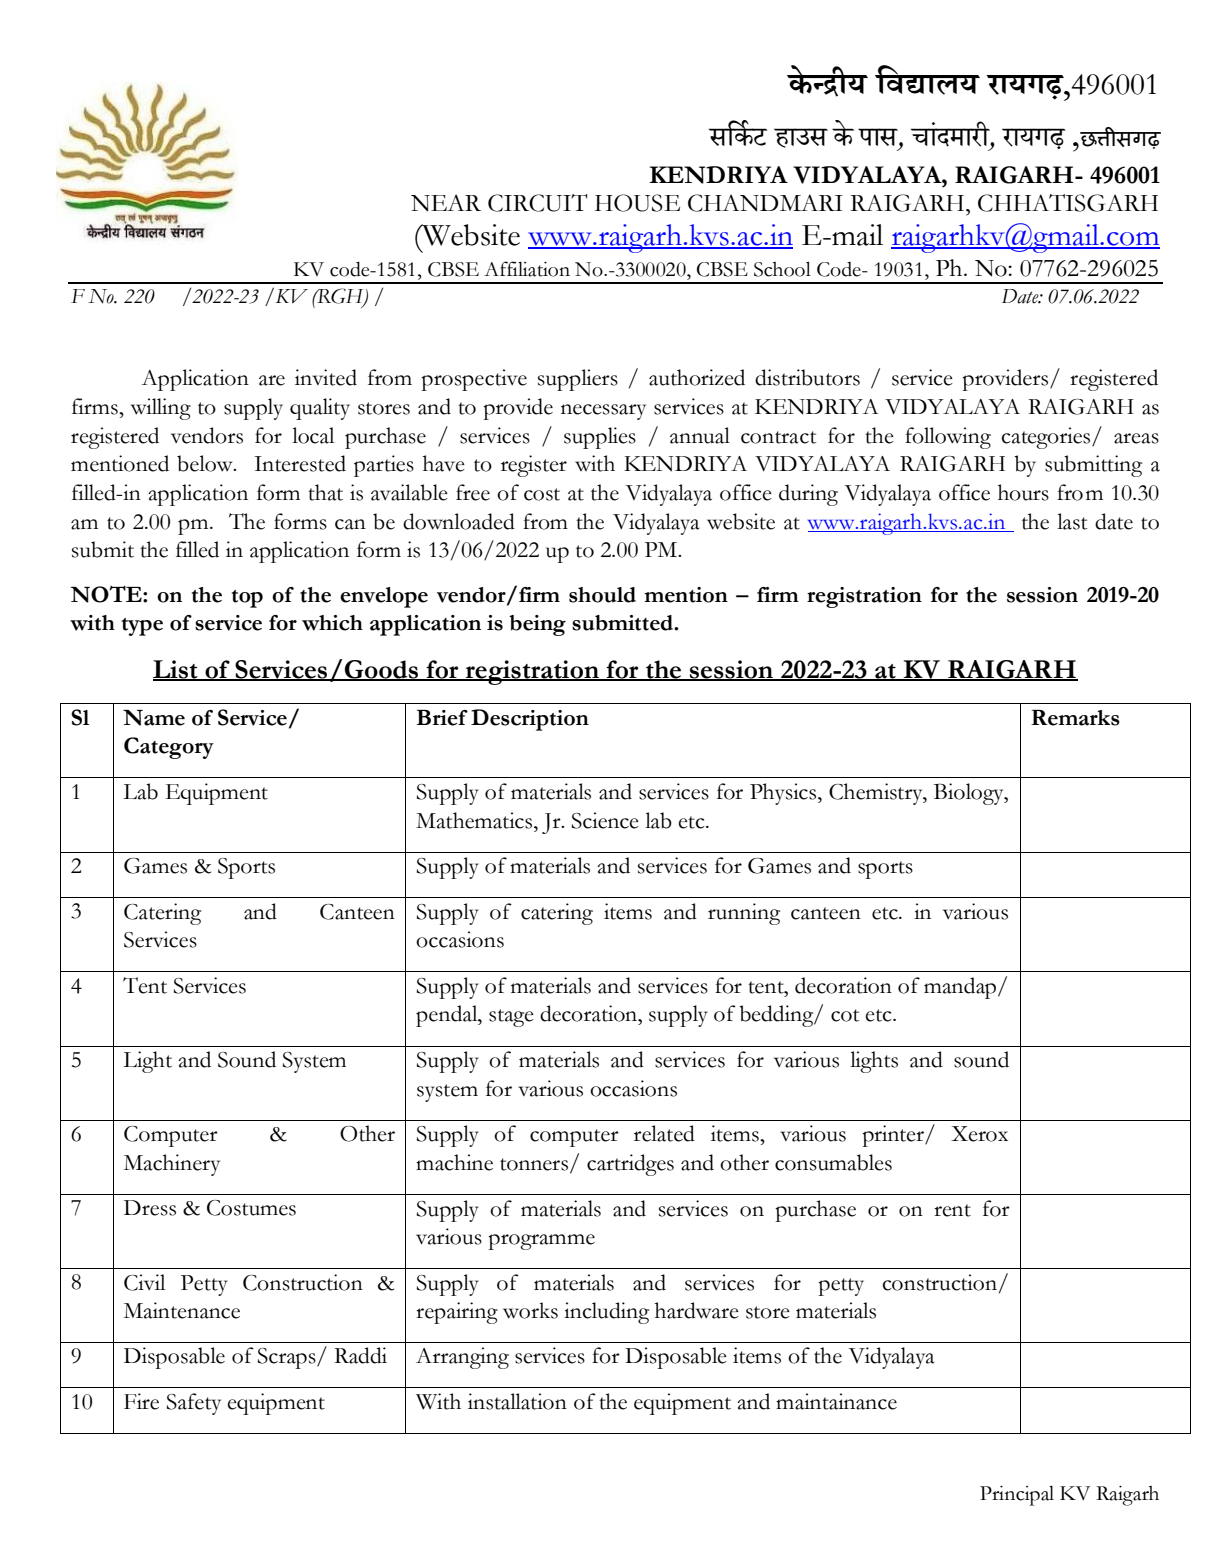 The image size is (1206, 1560). Describe the element at coordinates (782, 269) in the screenshot. I see `School` at that location.
